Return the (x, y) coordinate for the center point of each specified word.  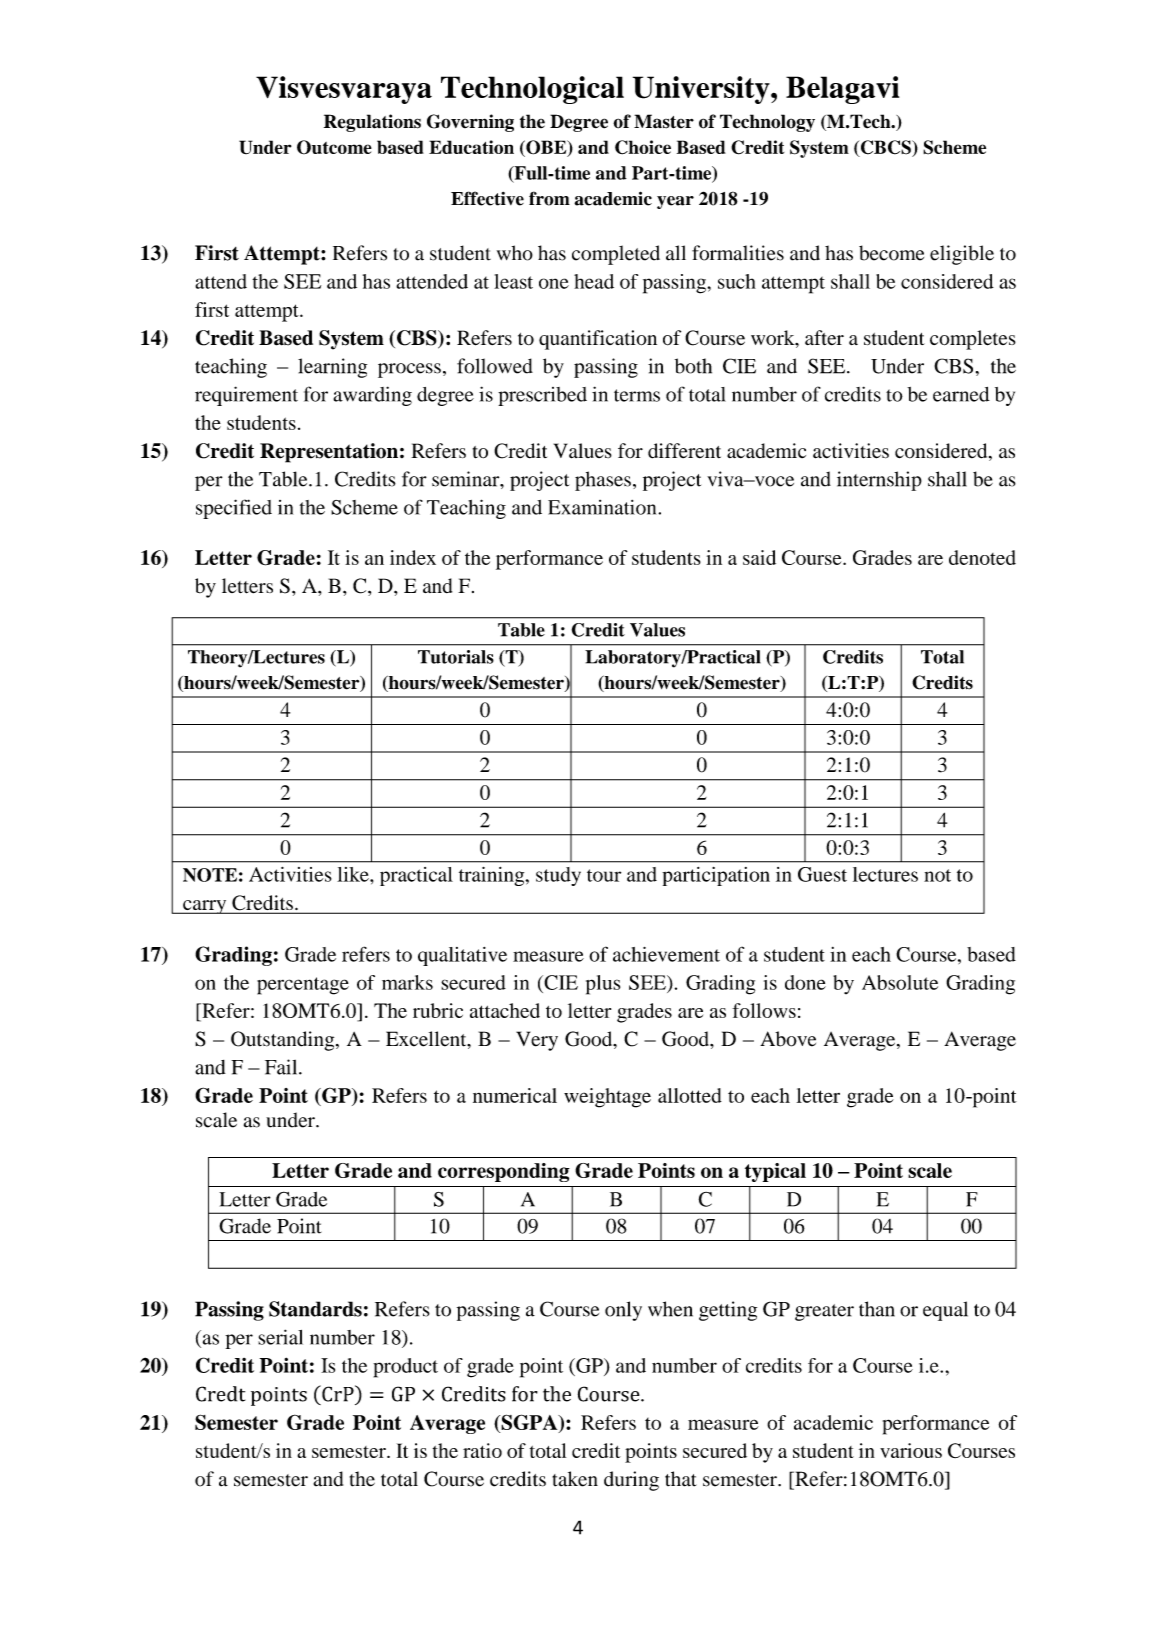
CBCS (885, 148)
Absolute (900, 982)
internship (879, 481)
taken (575, 1479)
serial (280, 1337)
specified (234, 509)
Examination (603, 507)
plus (603, 985)
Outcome (334, 147)
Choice (643, 147)
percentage (303, 986)
